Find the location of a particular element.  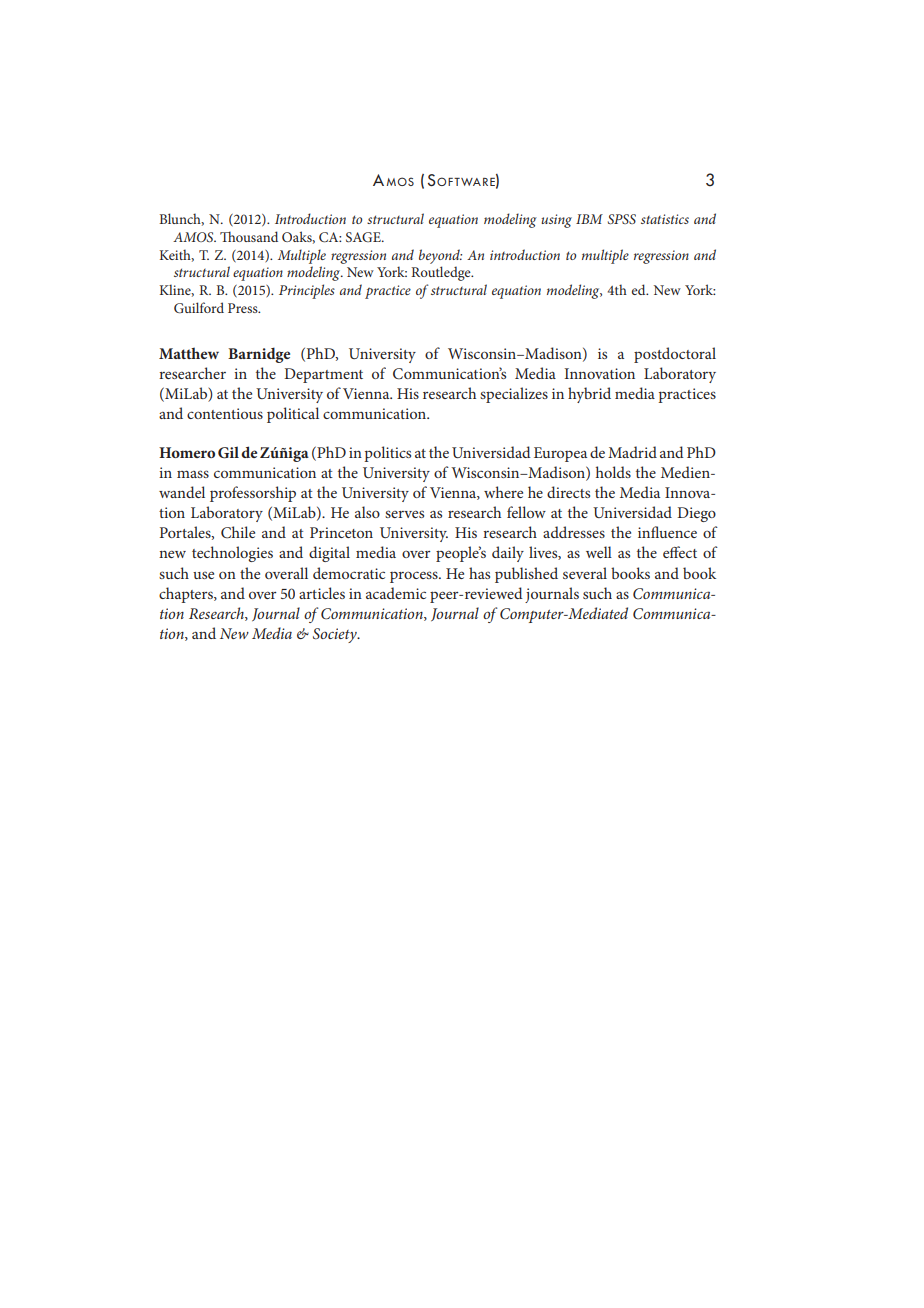

SPSS is located at coordinates (622, 219).
